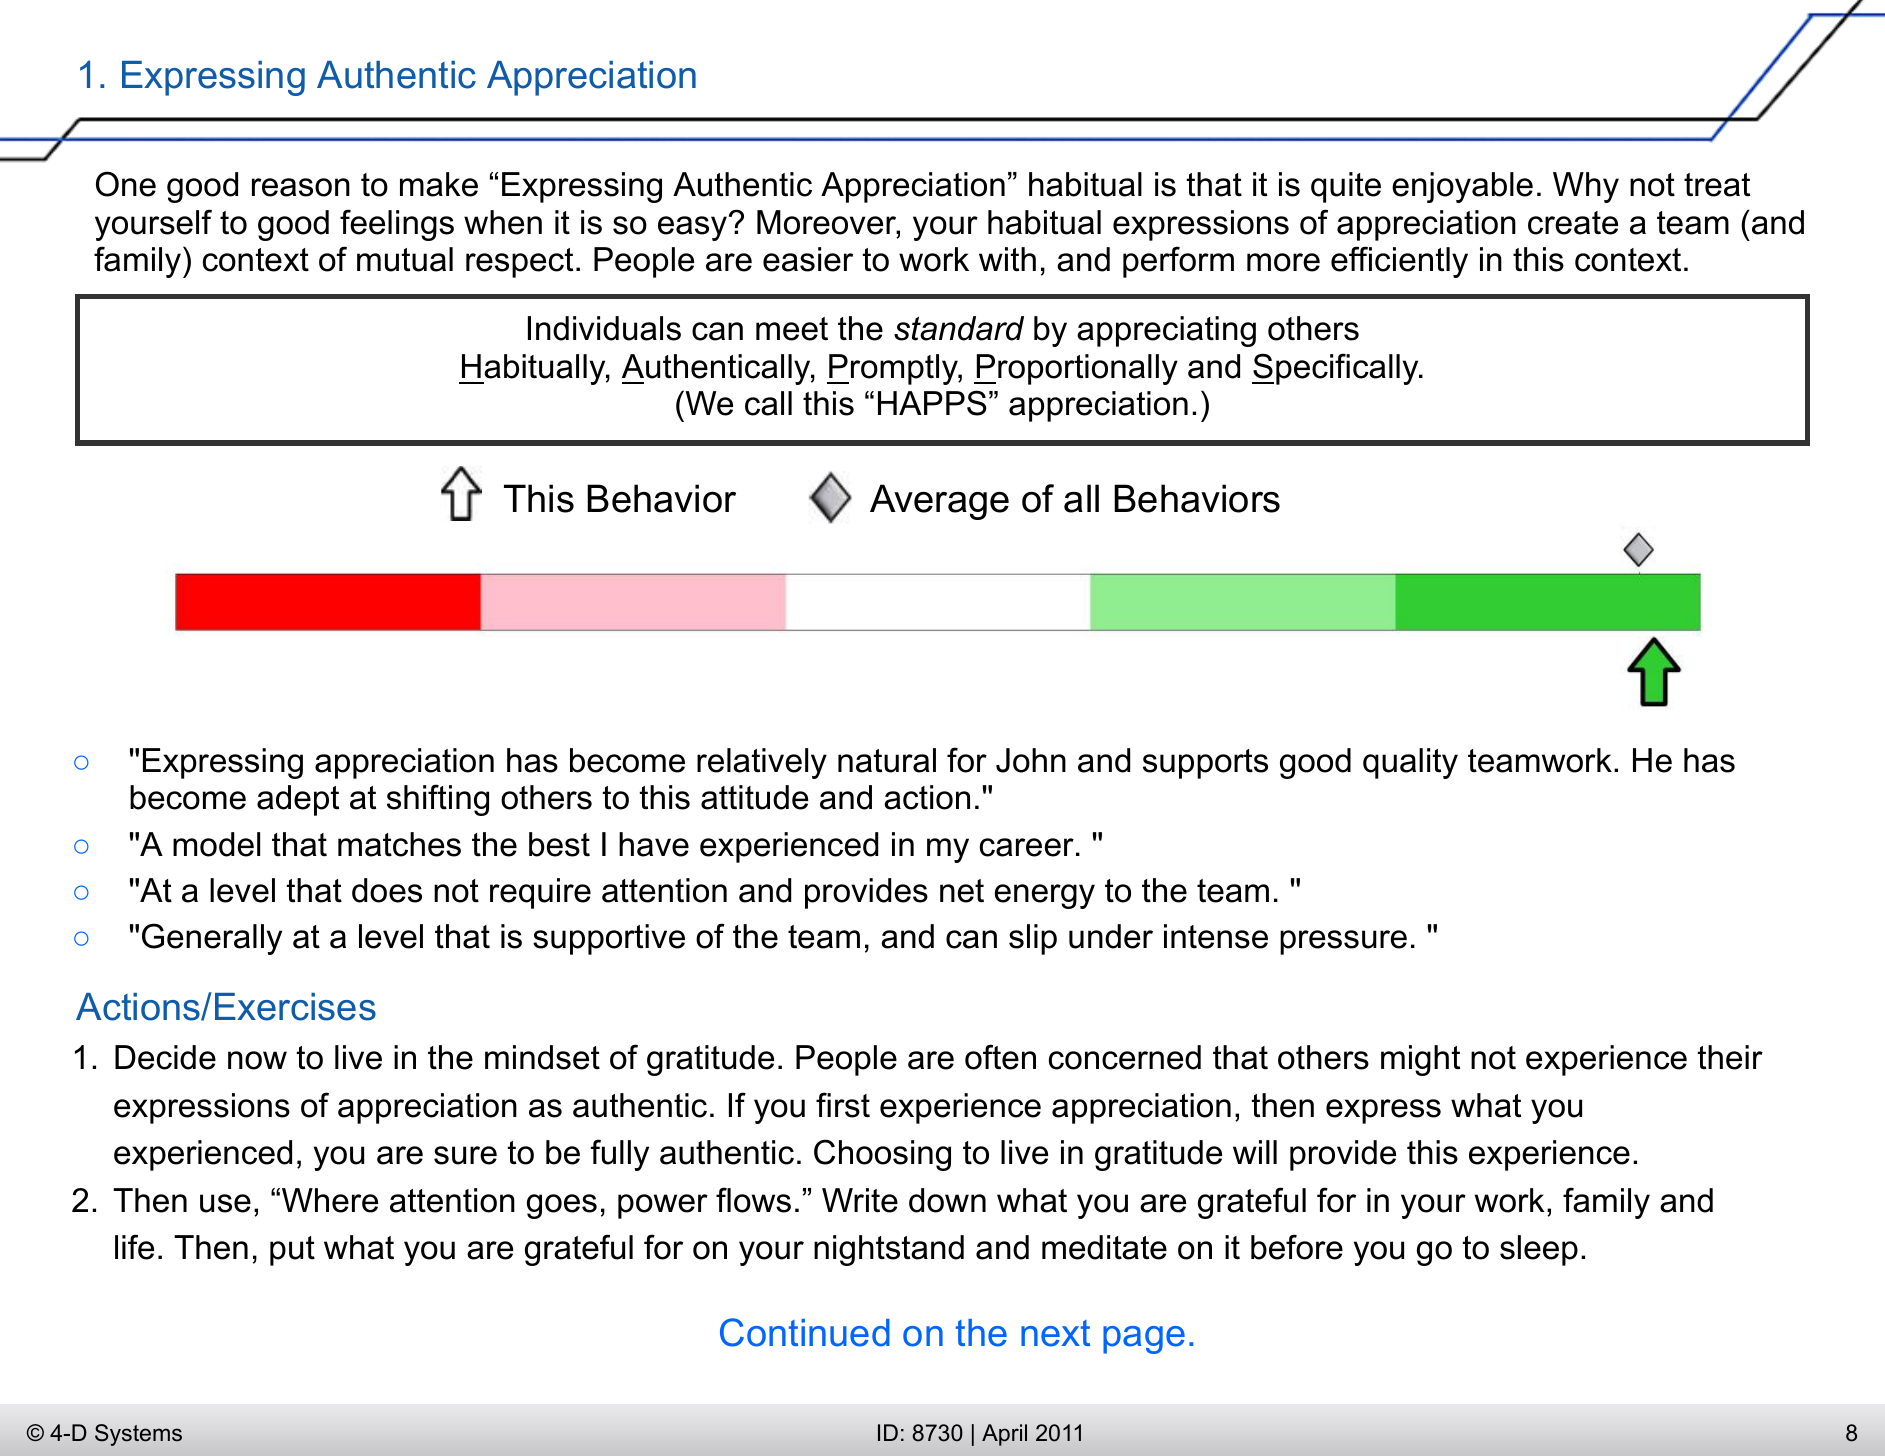  I want to click on now, so click(257, 1060).
